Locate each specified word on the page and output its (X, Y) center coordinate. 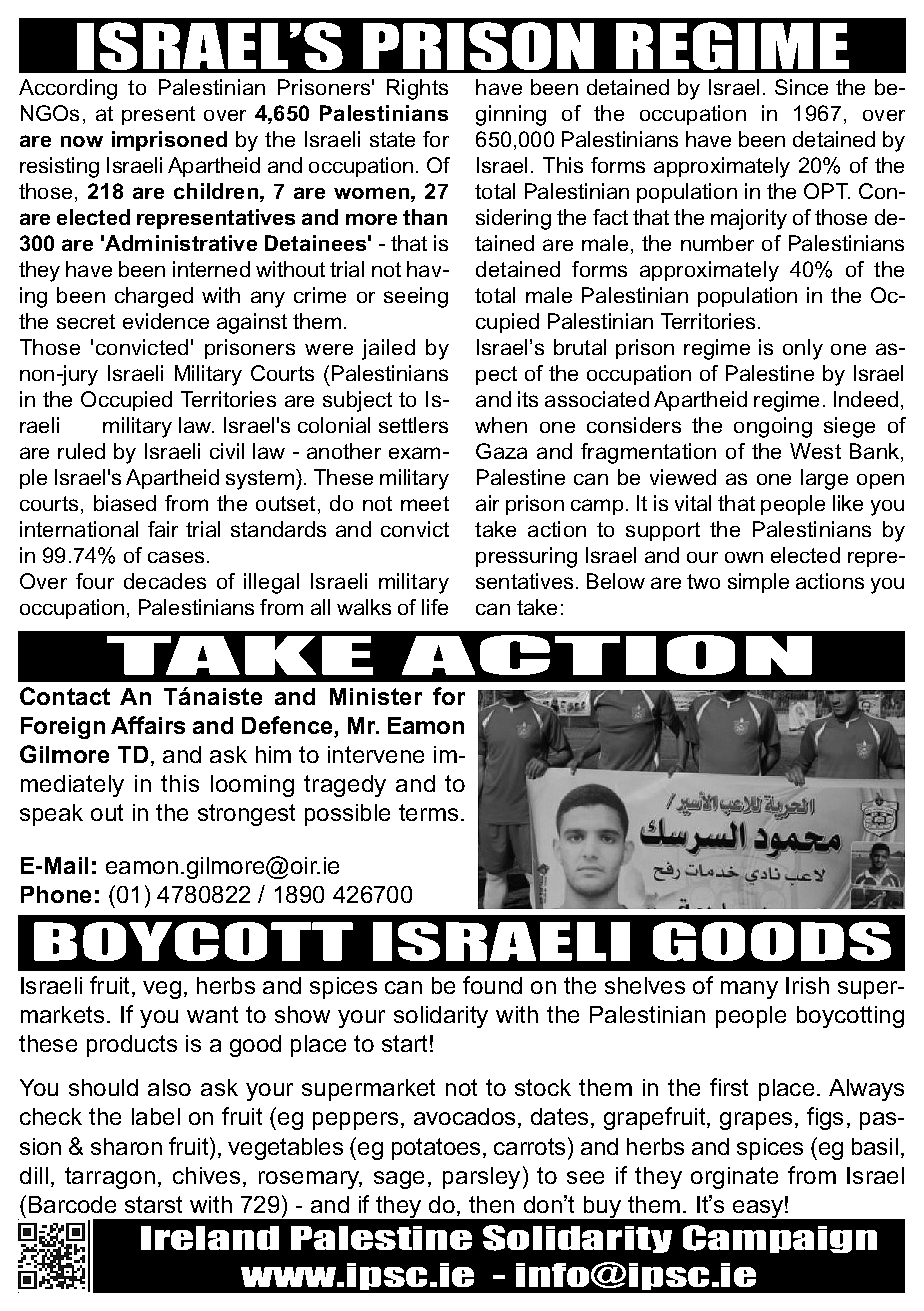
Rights (417, 89)
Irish (807, 985)
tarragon (110, 1178)
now (82, 141)
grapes (756, 1121)
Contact (65, 696)
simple (758, 583)
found (492, 985)
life (435, 607)
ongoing (773, 427)
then (491, 1204)
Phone (56, 894)
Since (801, 87)
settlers (413, 425)
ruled (81, 451)
